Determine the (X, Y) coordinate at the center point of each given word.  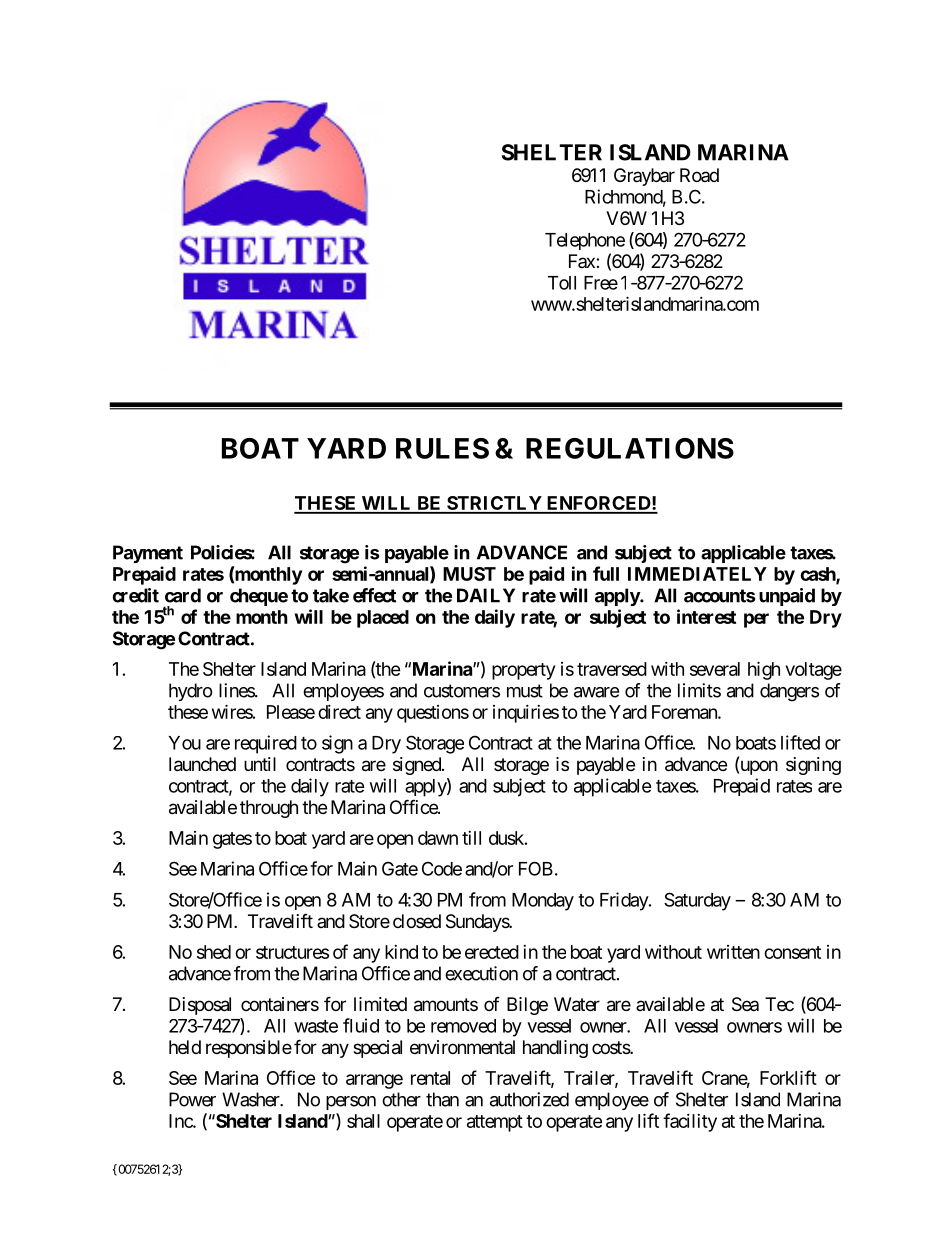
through (269, 809)
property (523, 671)
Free (601, 283)
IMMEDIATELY (697, 574)
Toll (562, 283)
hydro (191, 692)
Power (192, 1099)
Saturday (697, 901)
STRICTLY (494, 504)
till (471, 838)
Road (699, 175)
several (715, 669)
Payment (148, 554)
